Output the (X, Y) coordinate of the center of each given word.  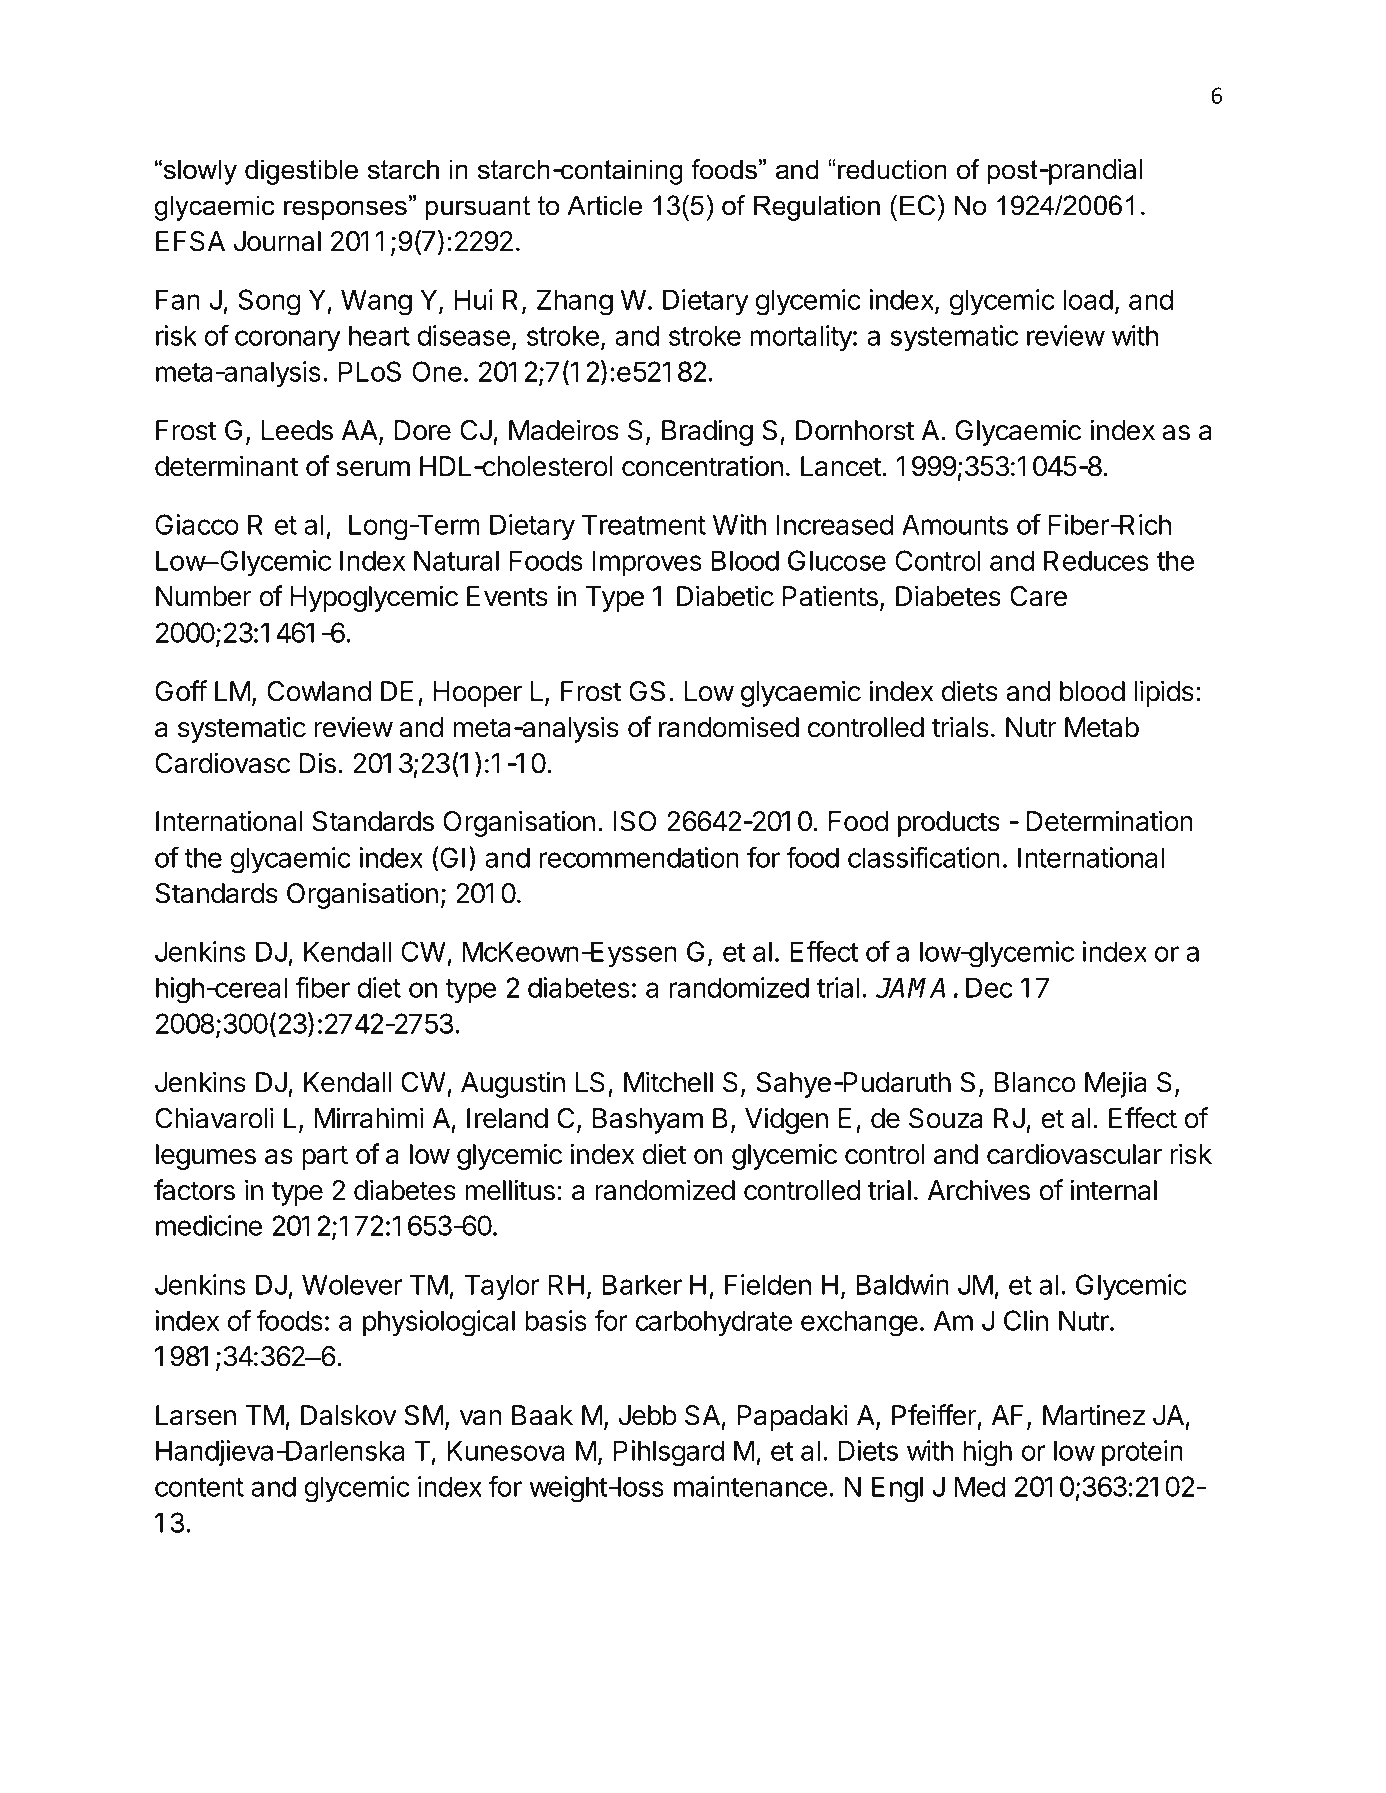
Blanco (1035, 1082)
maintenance (750, 1486)
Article (604, 205)
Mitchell (668, 1082)
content (199, 1487)
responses (345, 210)
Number (203, 596)
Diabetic (725, 596)
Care (1038, 596)
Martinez (1094, 1415)
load (1088, 299)
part (325, 1157)
